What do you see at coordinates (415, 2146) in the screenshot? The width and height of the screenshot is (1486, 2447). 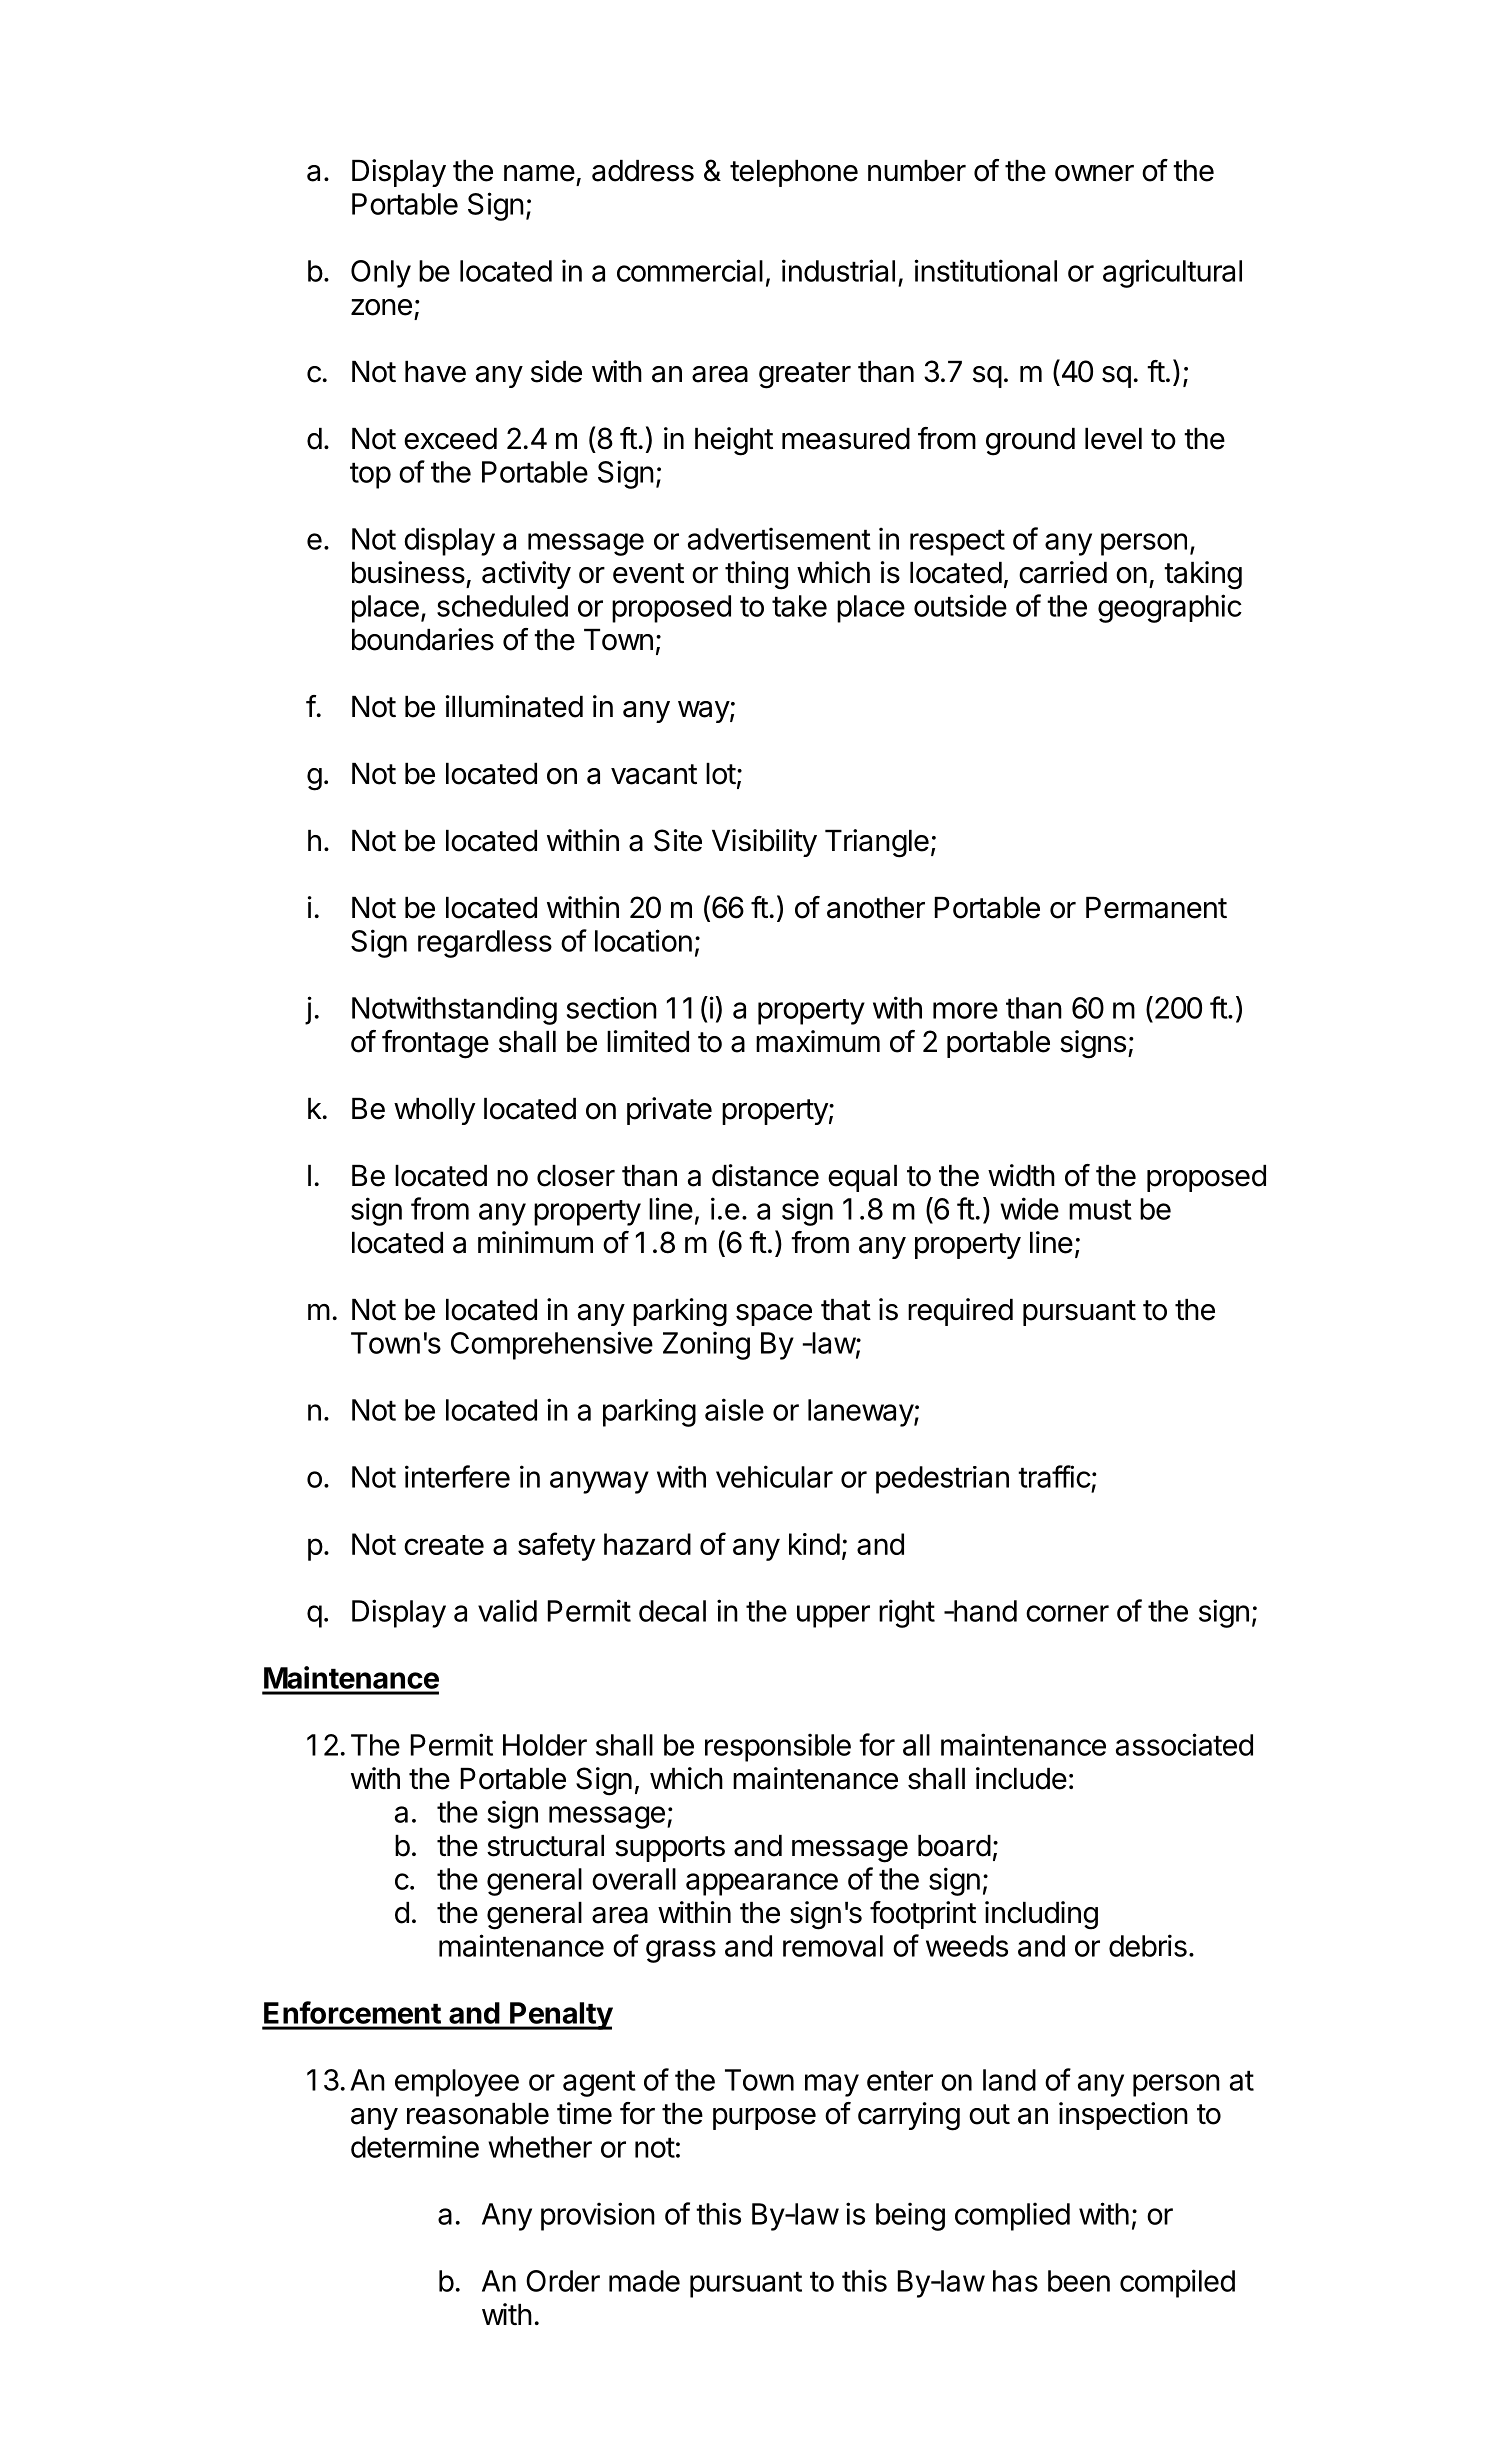 I see `determine` at bounding box center [415, 2146].
